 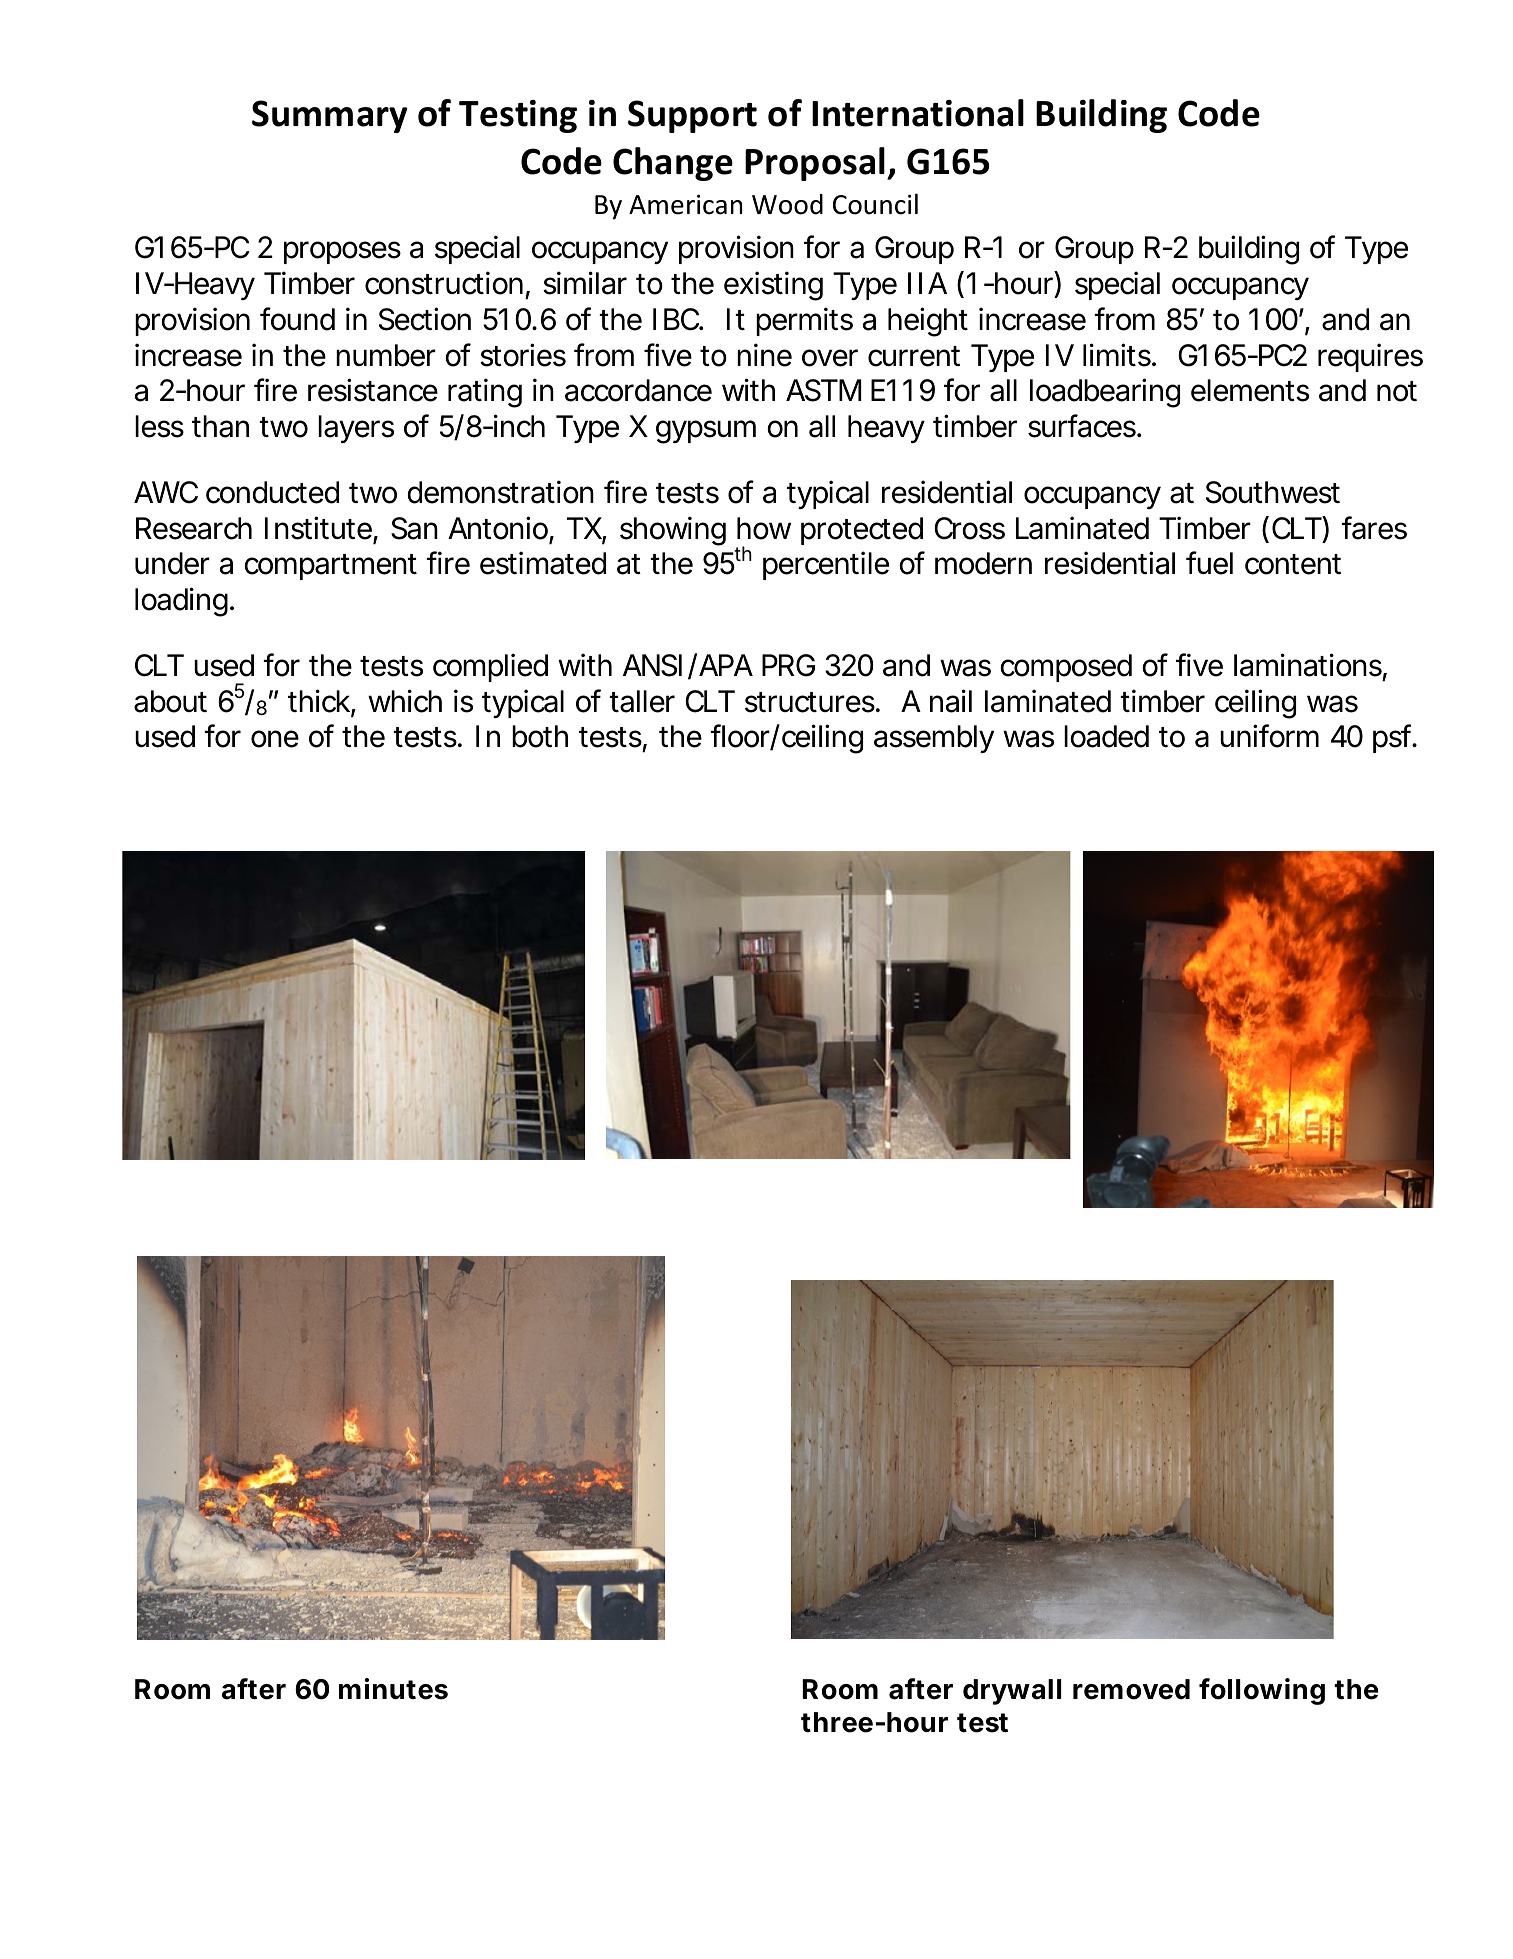 What do you see at coordinates (1269, 736) in the page?
I see `uniform` at bounding box center [1269, 736].
